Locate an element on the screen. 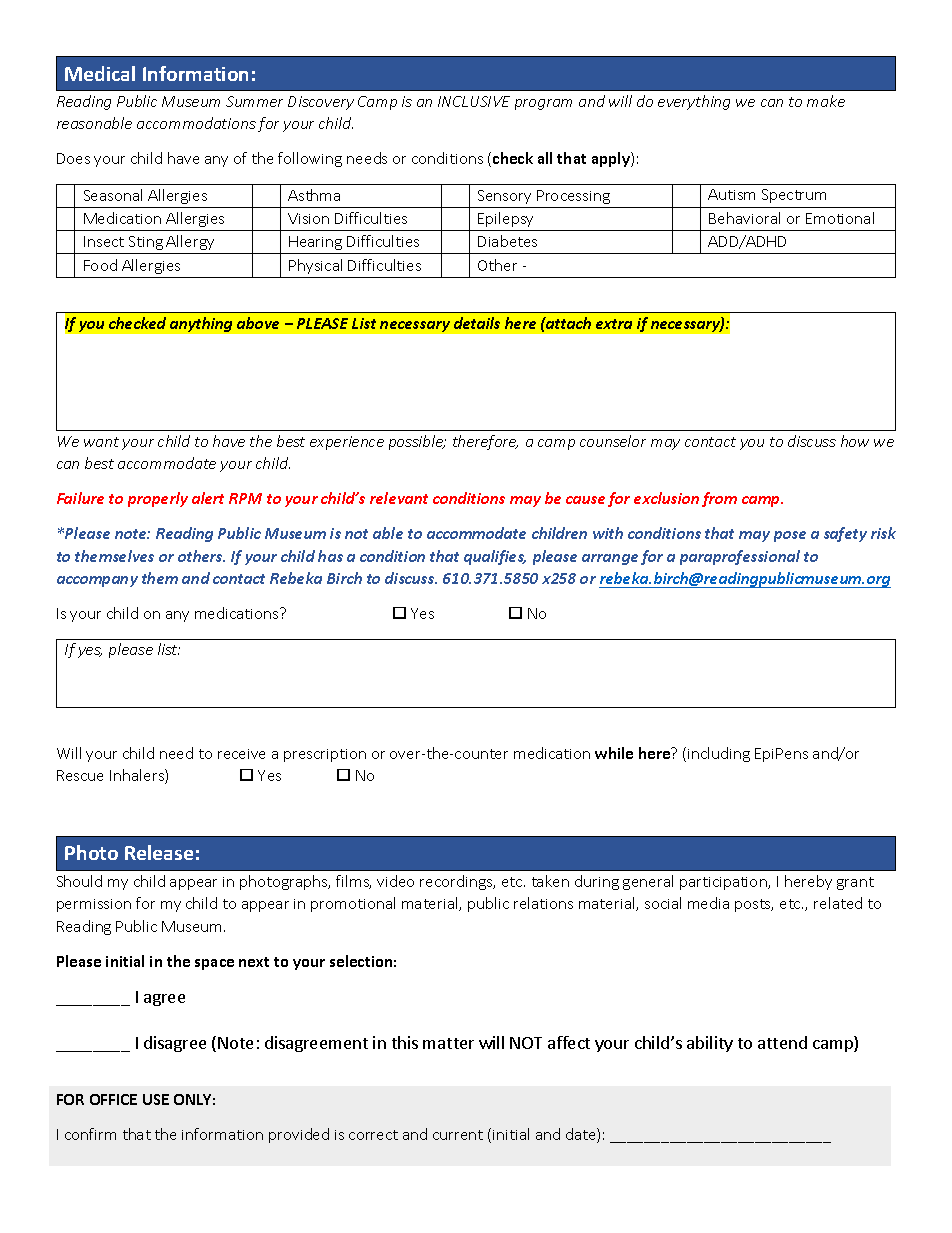 Image resolution: width=952 pixels, height=1233 pixels. current is located at coordinates (458, 1135).
